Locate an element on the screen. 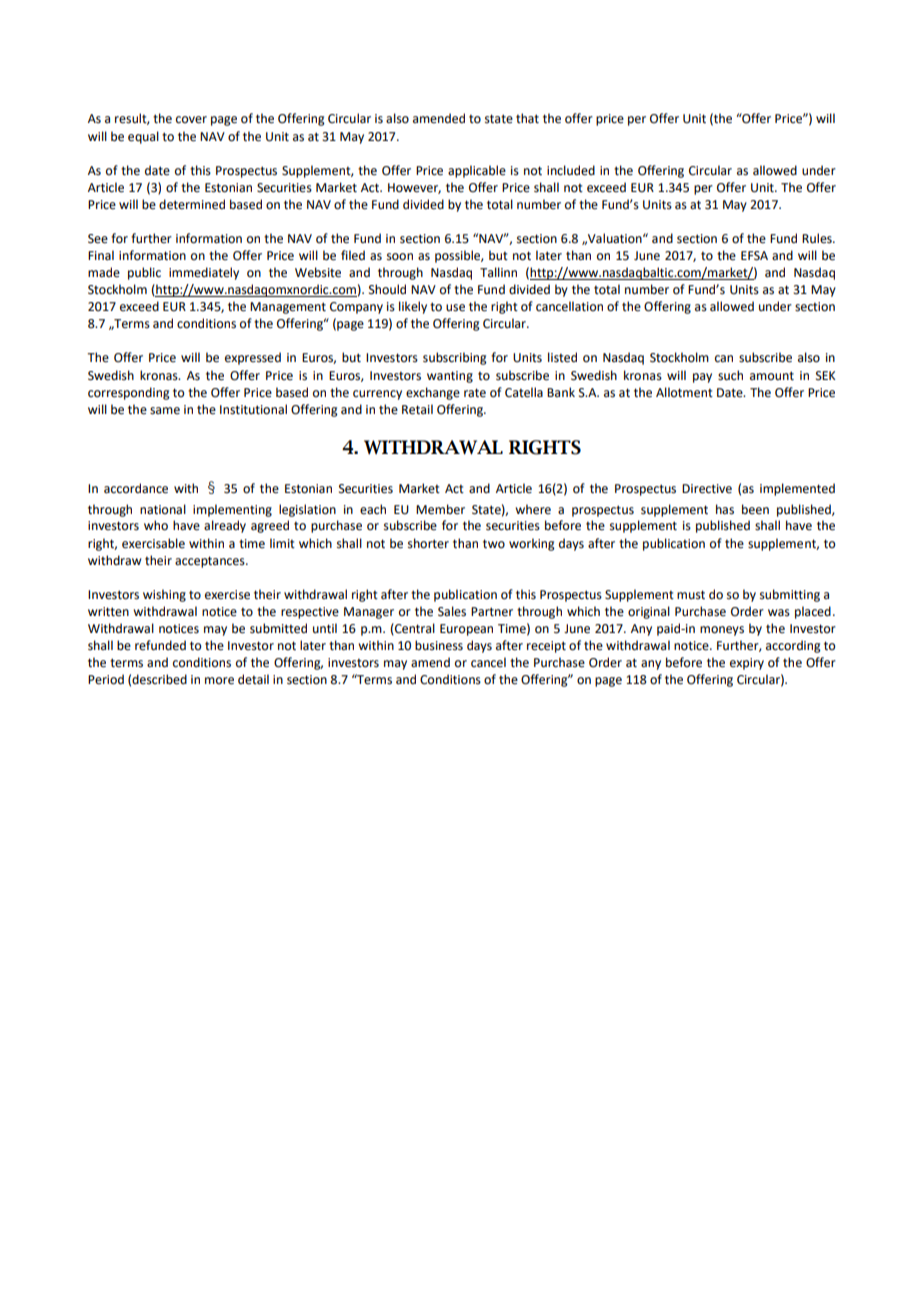  included is located at coordinates (571, 170).
